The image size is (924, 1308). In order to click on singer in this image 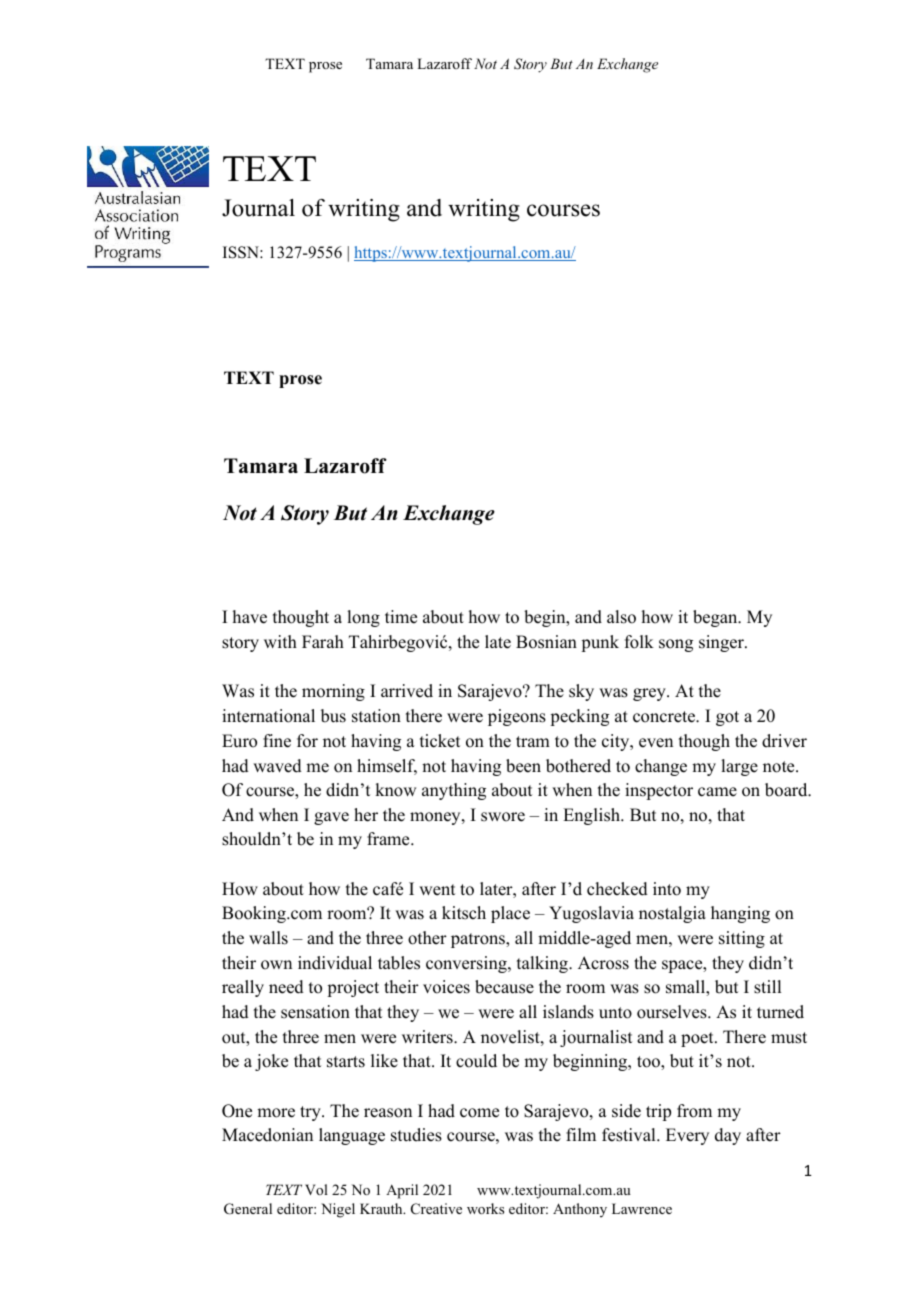, I will do `click(722, 643)`.
